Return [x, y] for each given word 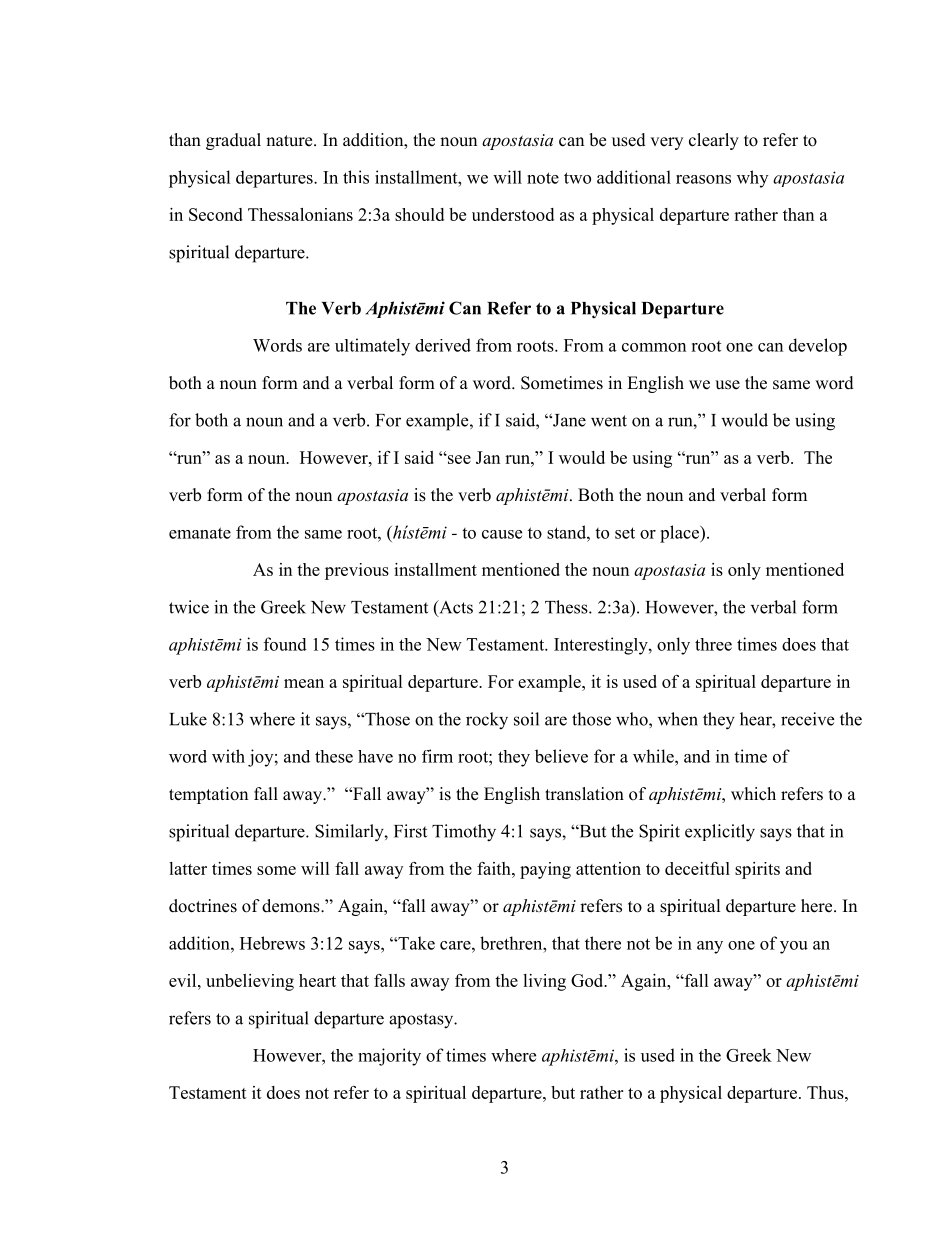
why [752, 179]
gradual [233, 141]
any [710, 947]
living [544, 982]
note [543, 178]
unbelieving [250, 982]
